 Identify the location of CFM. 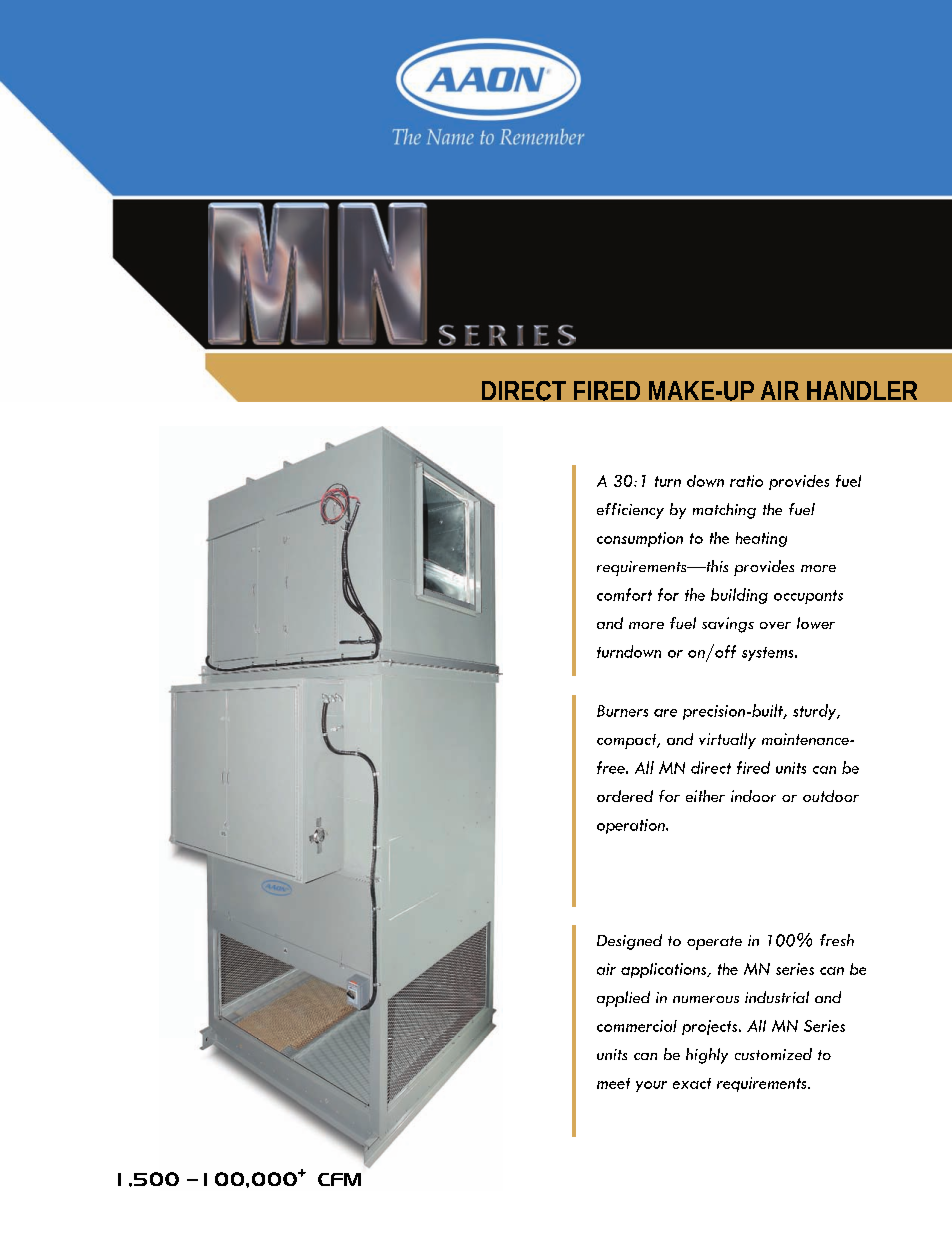
(339, 1179).
